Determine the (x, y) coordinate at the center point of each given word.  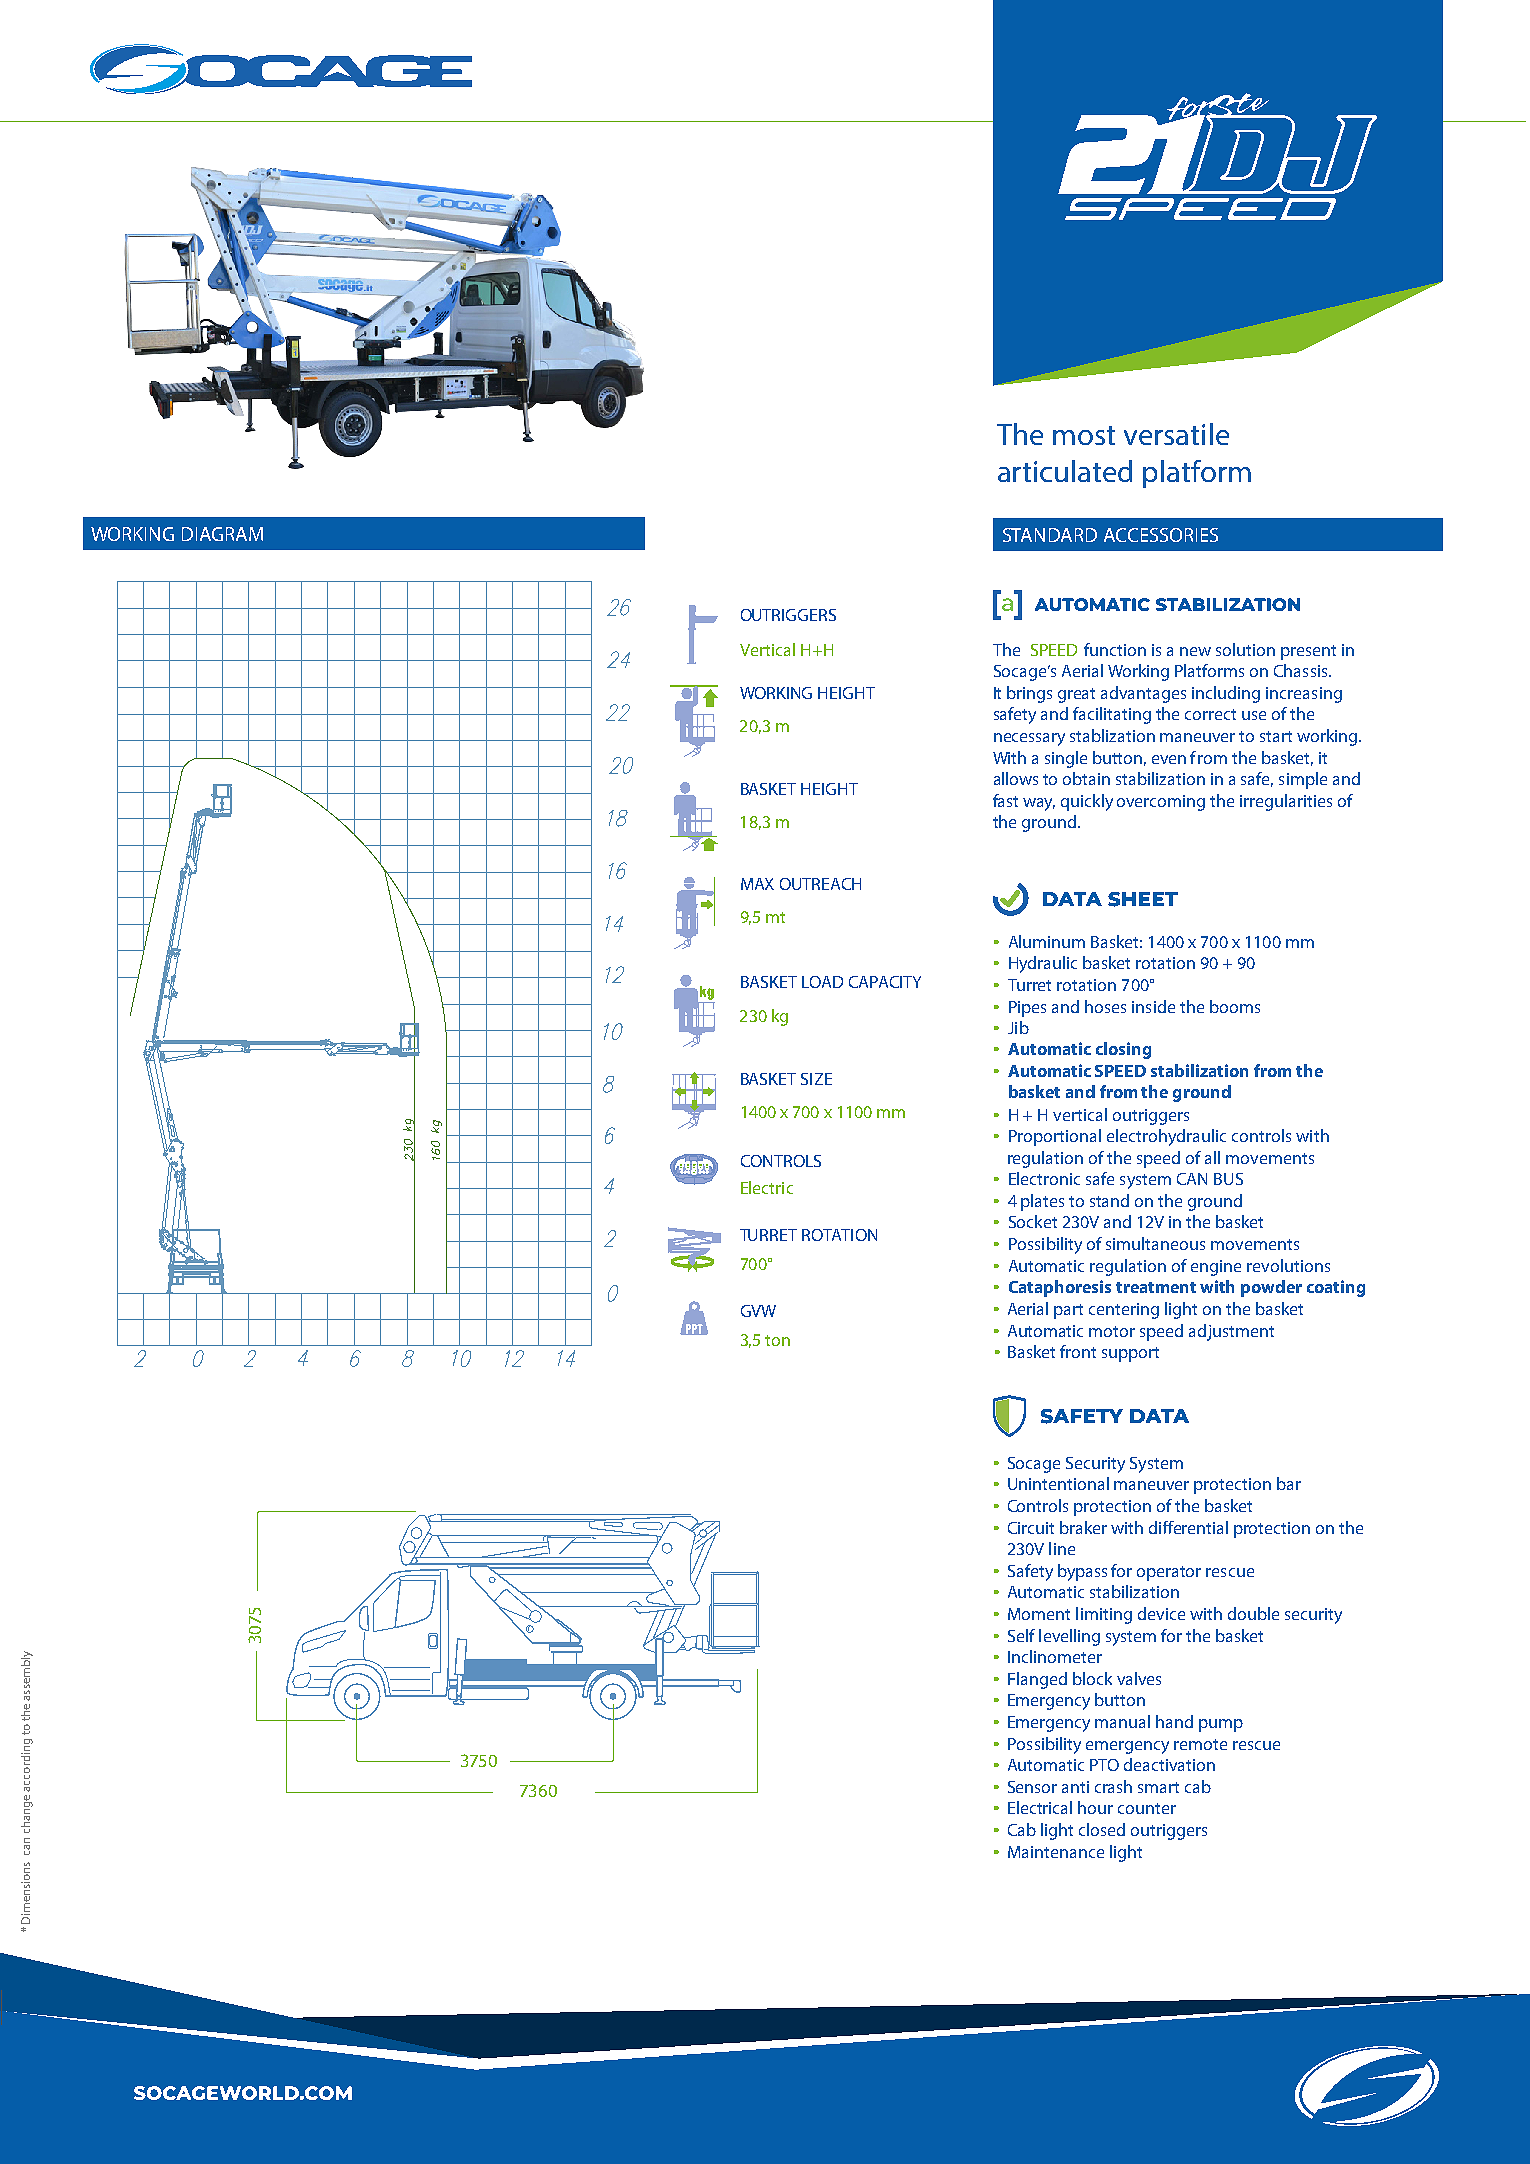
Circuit (1031, 1528)
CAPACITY (885, 982)
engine (1216, 1268)
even (1169, 759)
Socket (1033, 1221)
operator (1169, 1573)
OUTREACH (820, 884)
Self (1021, 1635)
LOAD (822, 982)
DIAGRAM (222, 534)
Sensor (1032, 1787)
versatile (1176, 434)
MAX (757, 884)
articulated (1065, 471)
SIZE (816, 1079)
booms (1235, 1006)
